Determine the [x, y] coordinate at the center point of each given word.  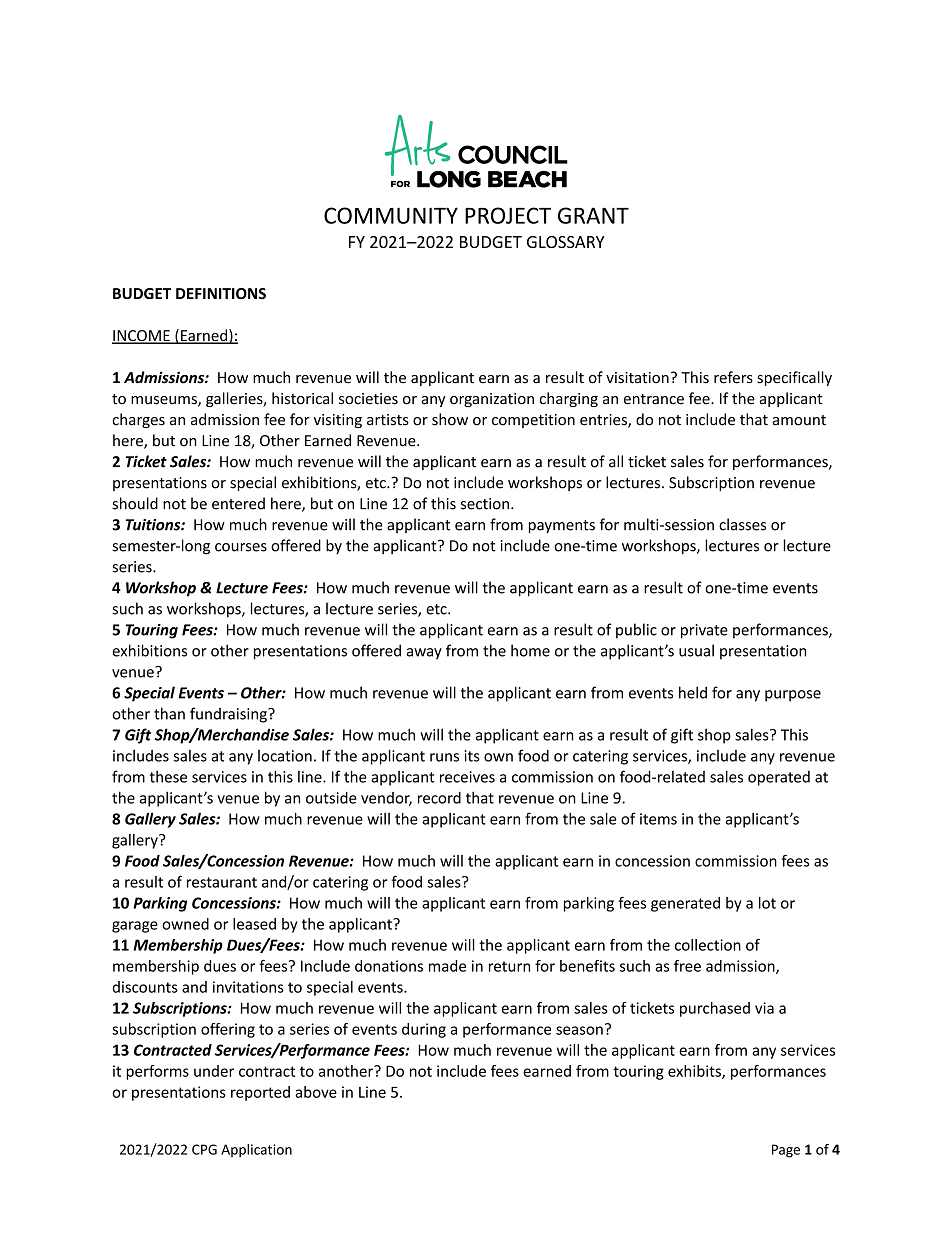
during [424, 1030]
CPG [204, 1149]
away [424, 654]
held [693, 692]
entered [238, 503]
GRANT [593, 215]
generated [685, 904]
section [485, 504]
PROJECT [508, 215]
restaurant [222, 882]
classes [742, 524]
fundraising [229, 715]
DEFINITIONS [221, 293]
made [447, 966]
